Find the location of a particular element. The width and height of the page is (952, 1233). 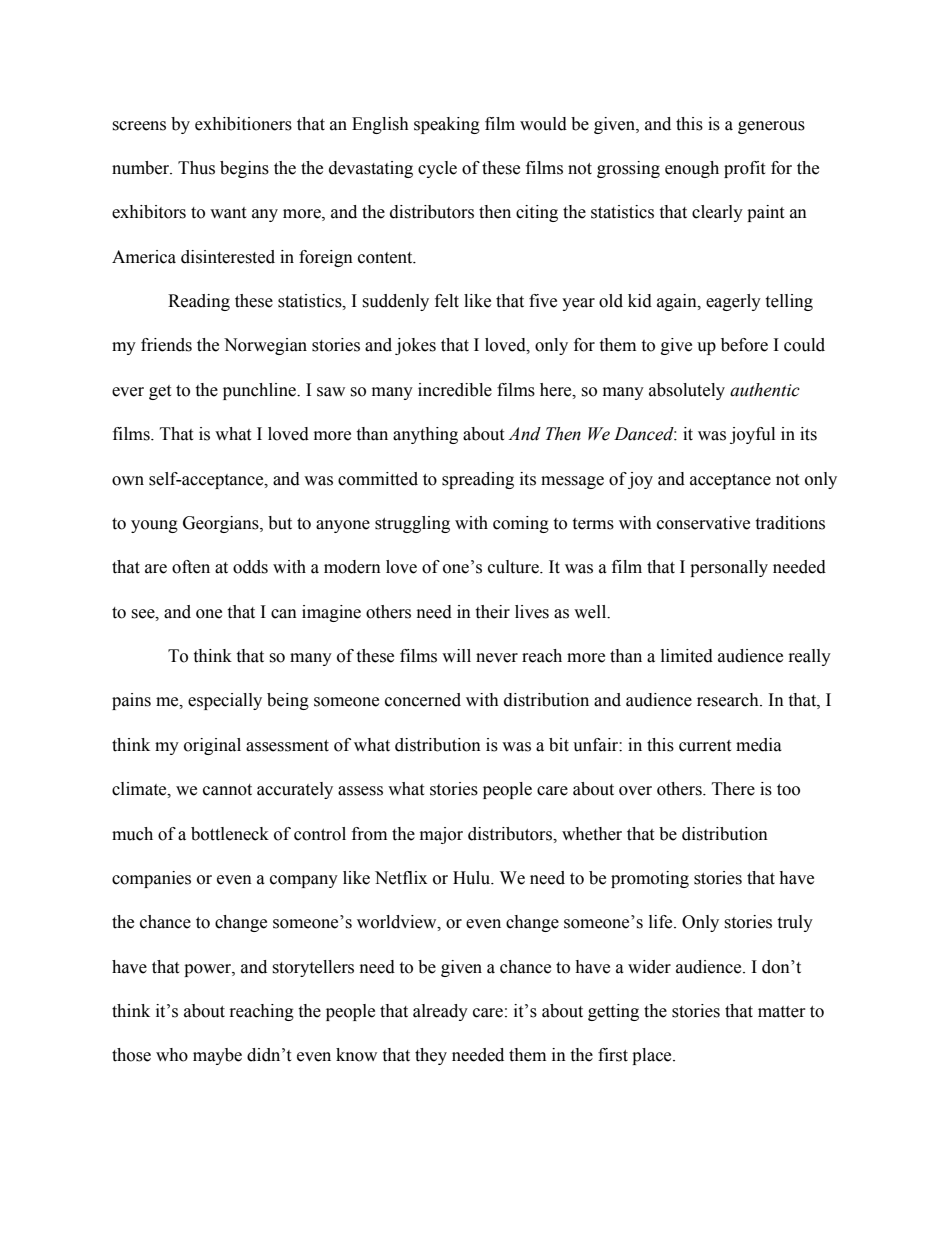

Thus is located at coordinates (196, 168).
